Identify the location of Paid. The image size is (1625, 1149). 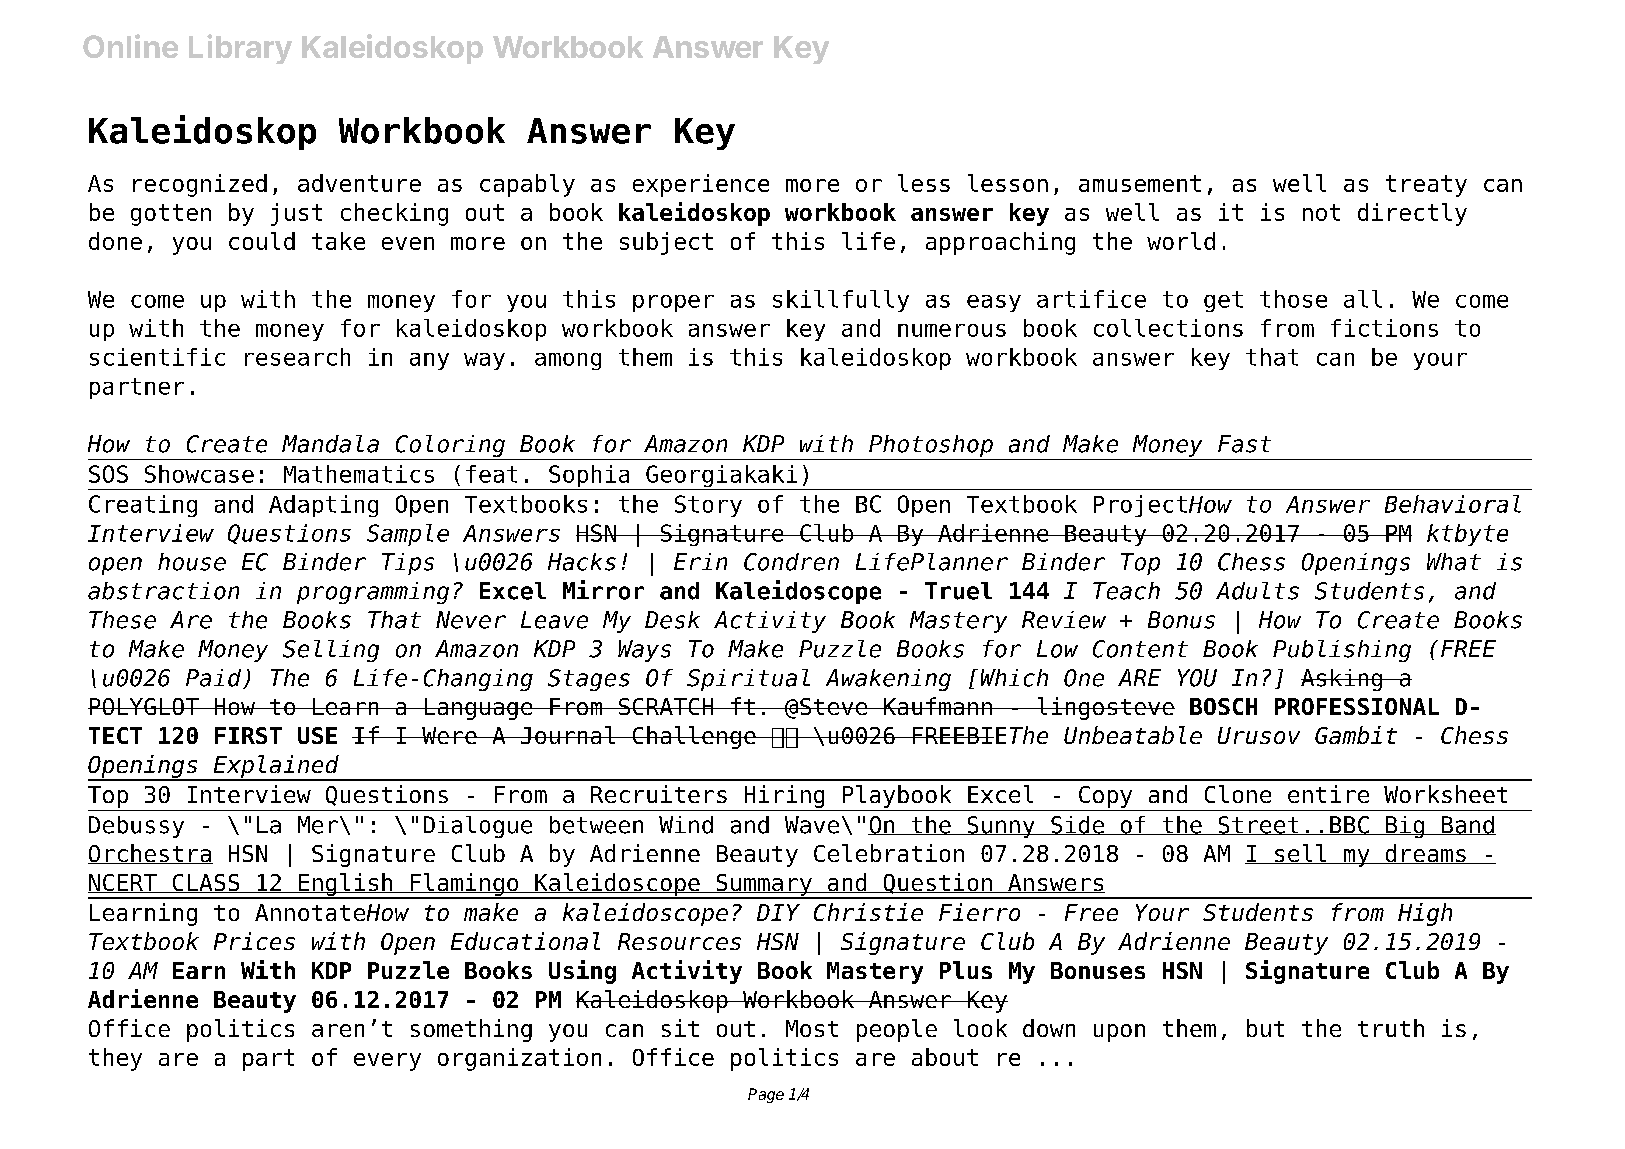
(215, 679).
